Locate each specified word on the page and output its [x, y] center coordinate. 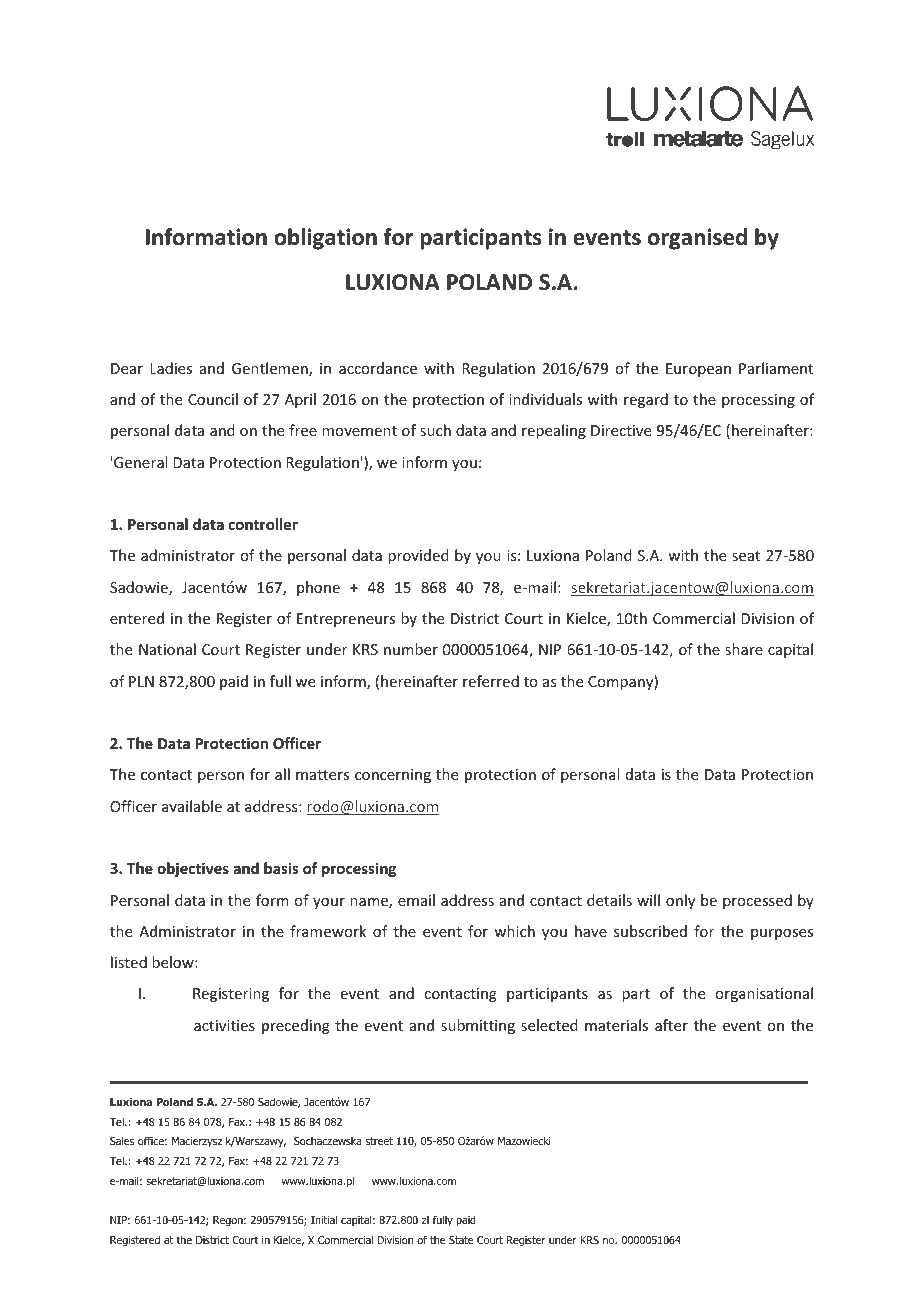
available [192, 806]
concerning [393, 776]
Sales [122, 1140]
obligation [325, 239]
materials [616, 1025]
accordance [378, 368]
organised [697, 239]
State [461, 1240]
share [744, 649]
